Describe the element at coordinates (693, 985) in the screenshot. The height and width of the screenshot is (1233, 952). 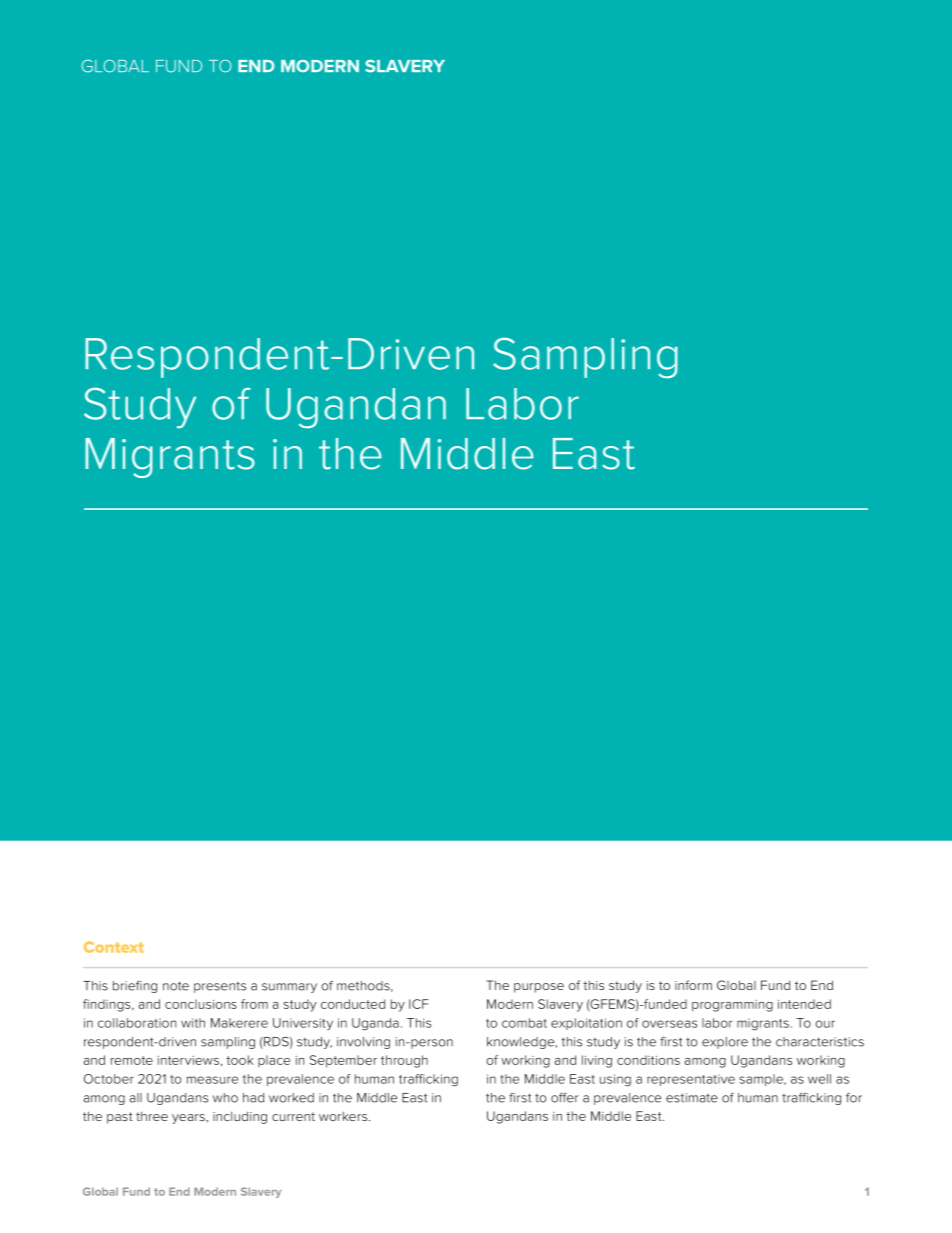
I see `inform` at that location.
